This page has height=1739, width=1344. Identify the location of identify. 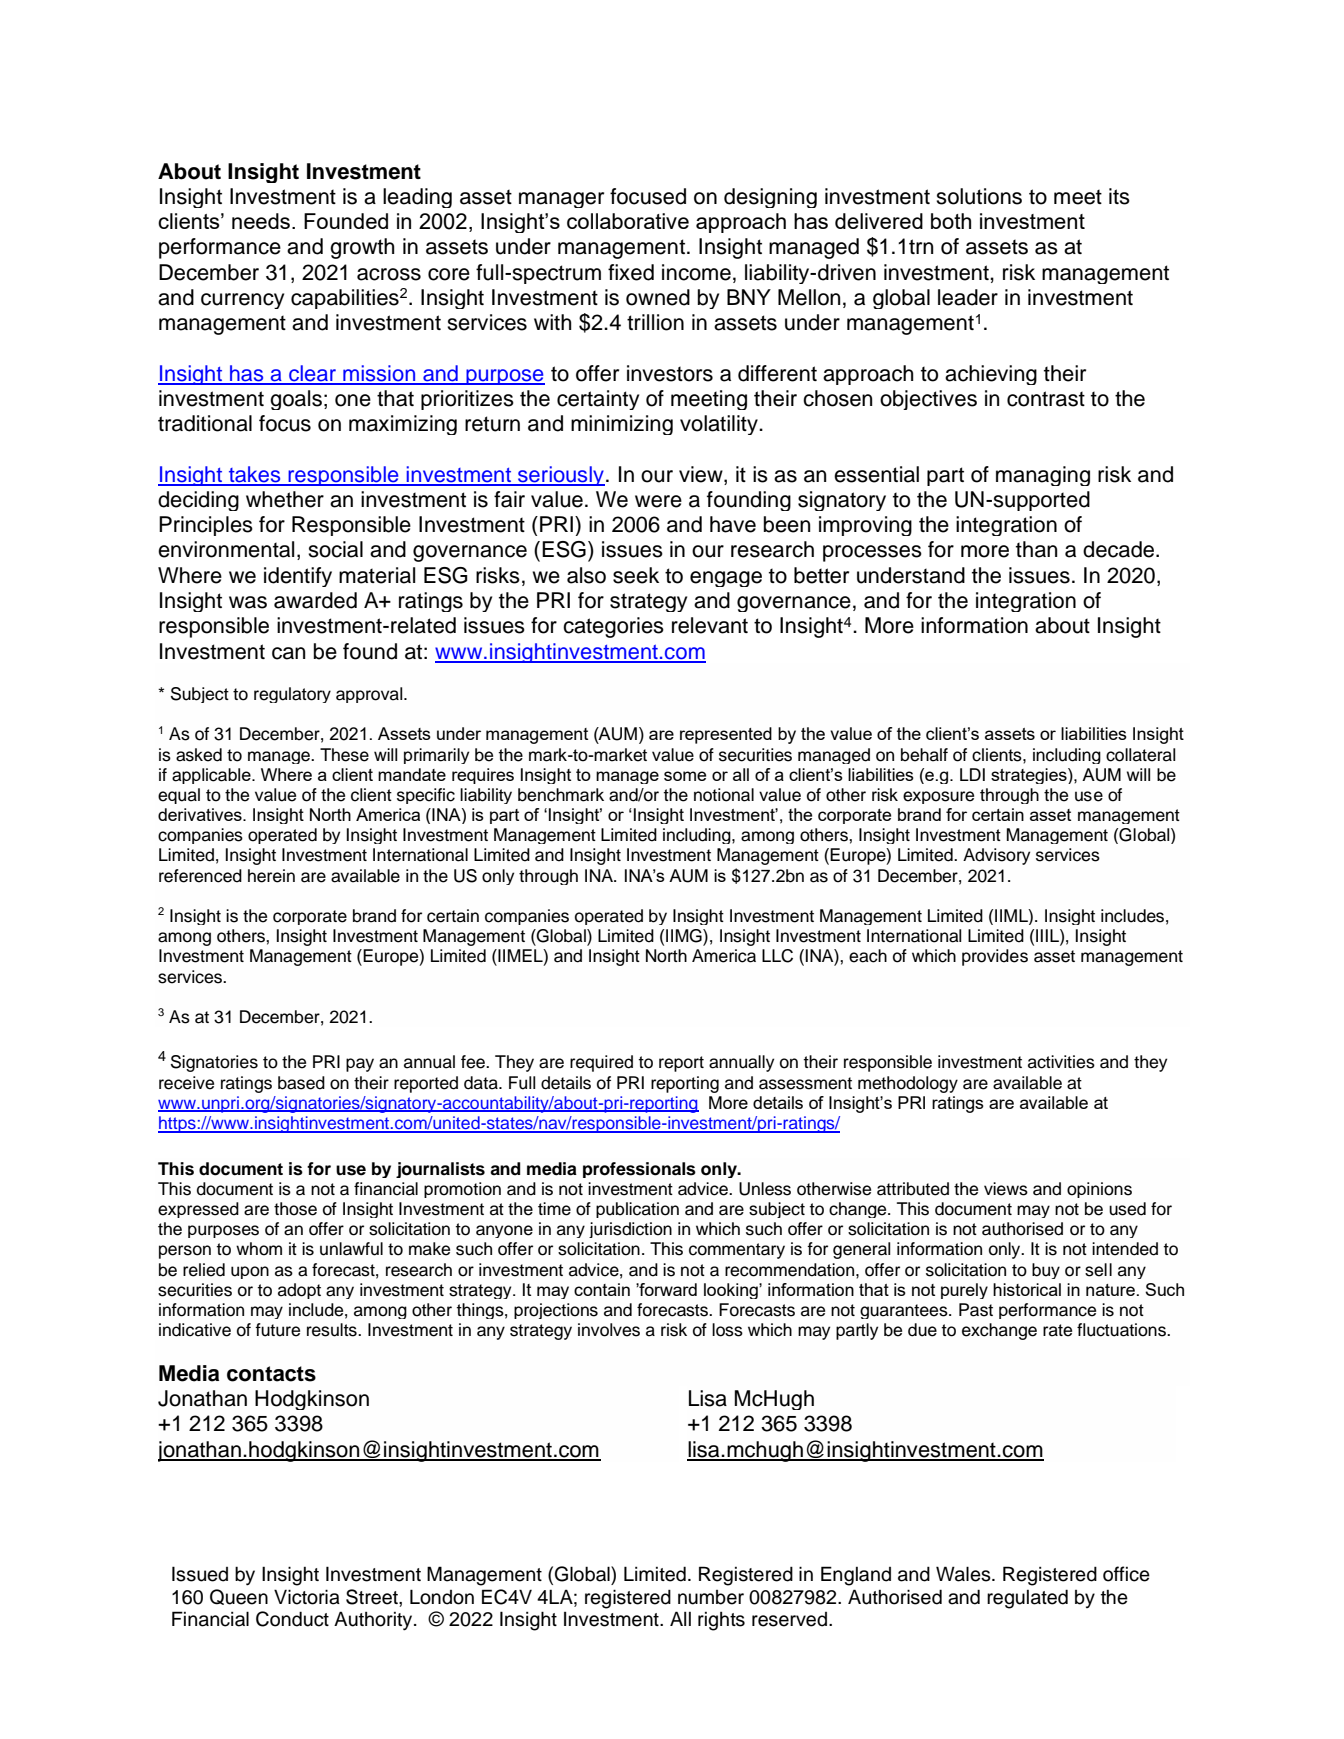
(298, 577).
